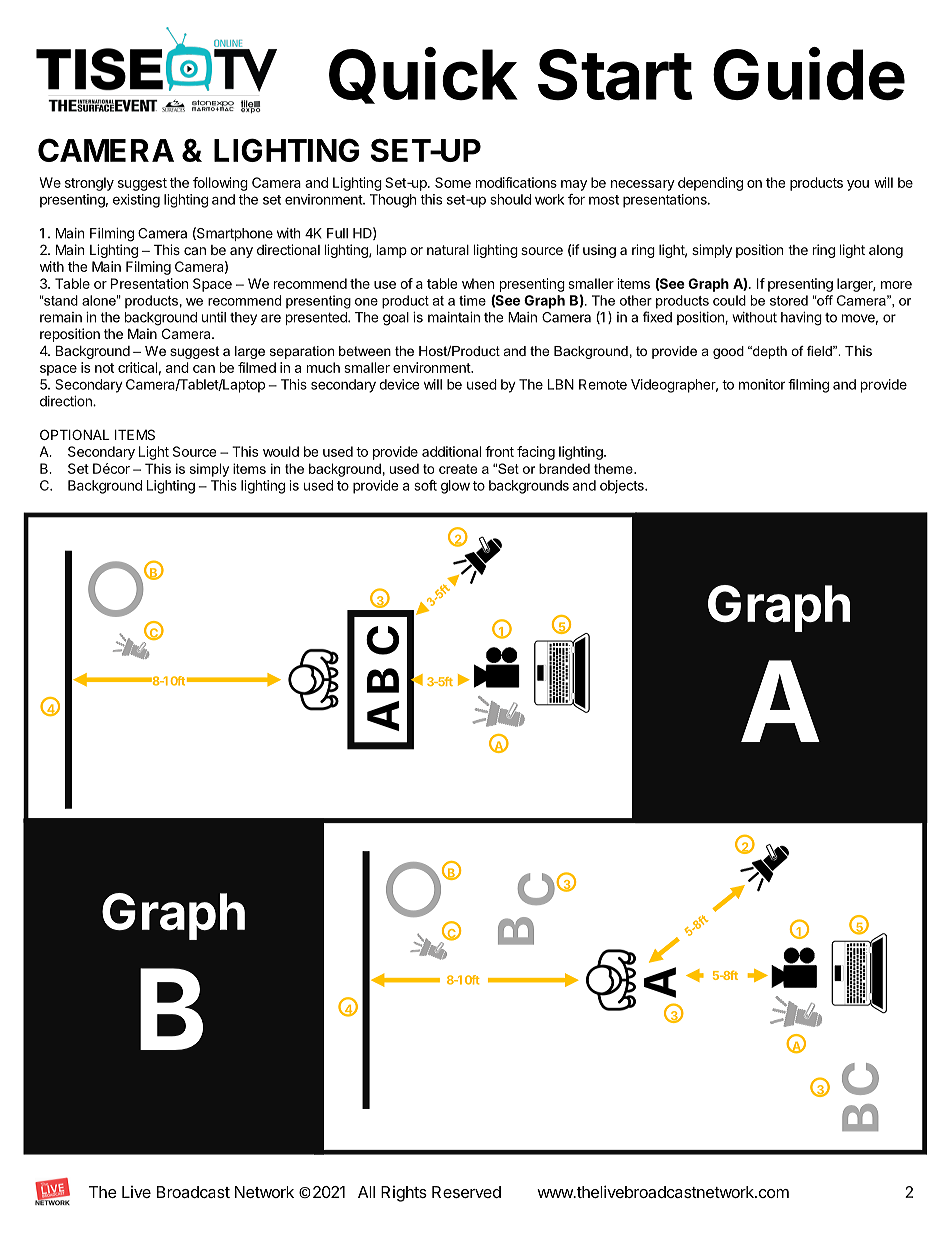  I want to click on following, so click(220, 184).
